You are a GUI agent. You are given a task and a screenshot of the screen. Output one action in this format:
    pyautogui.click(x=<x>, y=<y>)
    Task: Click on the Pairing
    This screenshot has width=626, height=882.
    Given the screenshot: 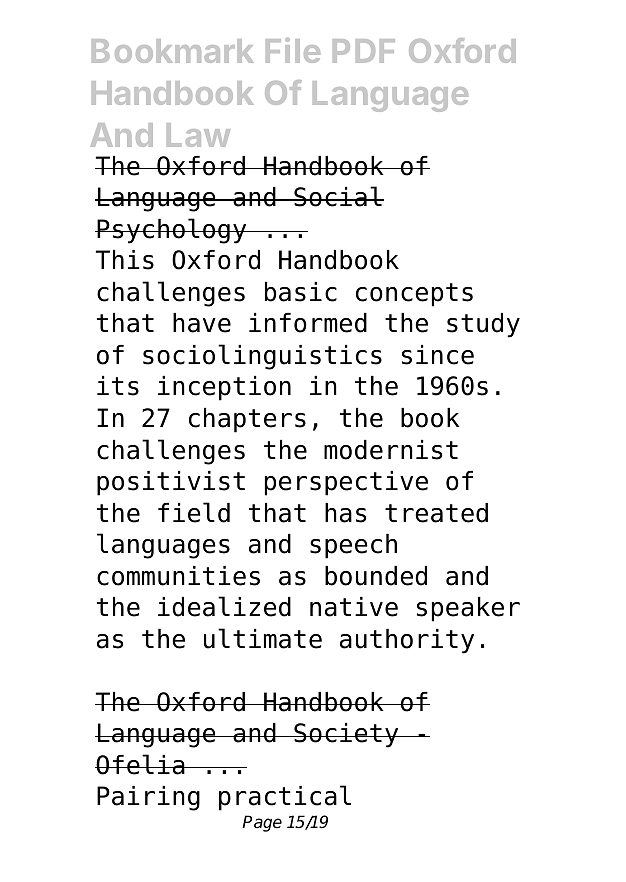 What is the action you would take?
    pyautogui.click(x=148, y=798)
